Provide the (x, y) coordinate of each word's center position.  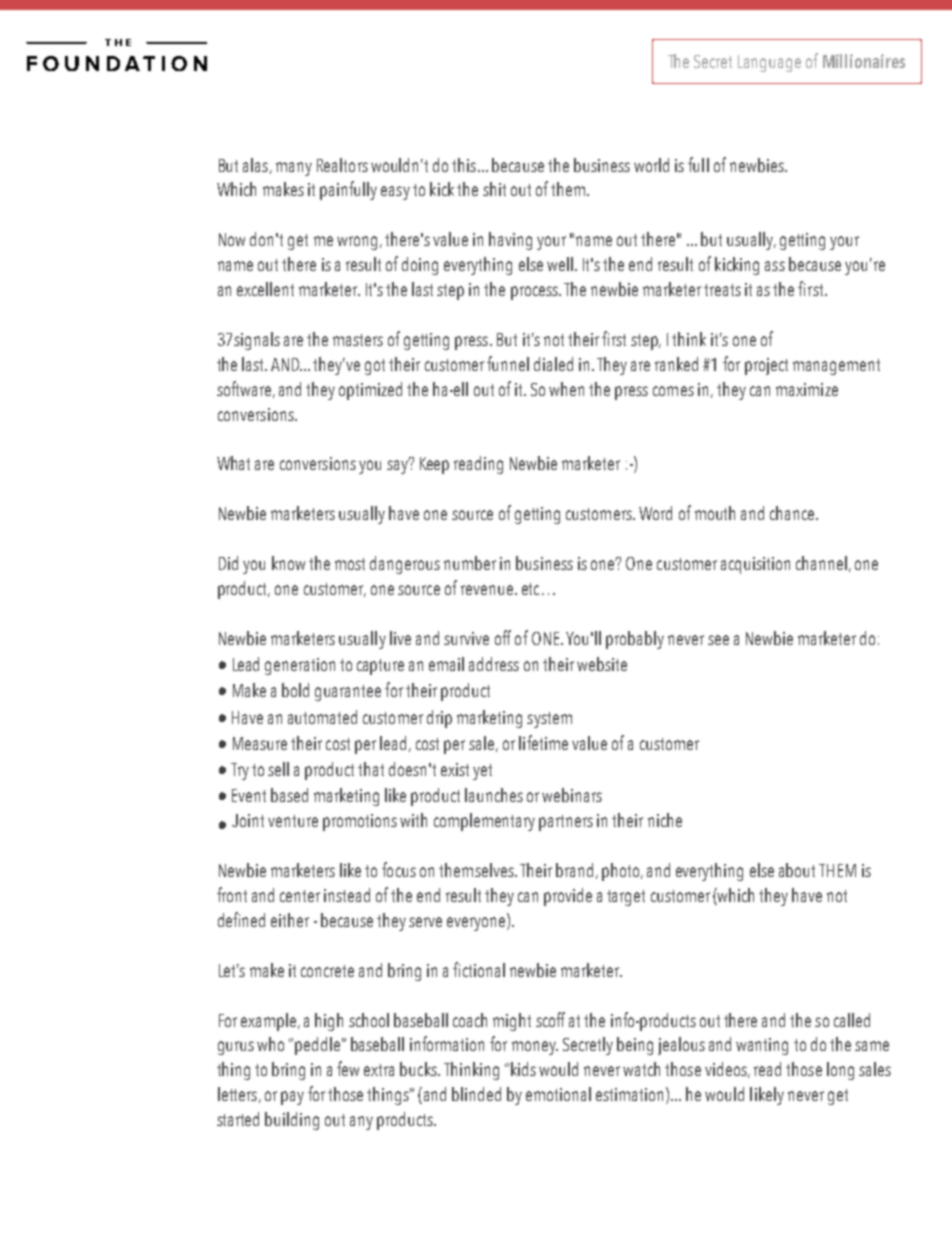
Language (769, 63)
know (288, 563)
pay (292, 1098)
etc (530, 589)
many (294, 169)
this (465, 165)
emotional (558, 1094)
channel (821, 563)
